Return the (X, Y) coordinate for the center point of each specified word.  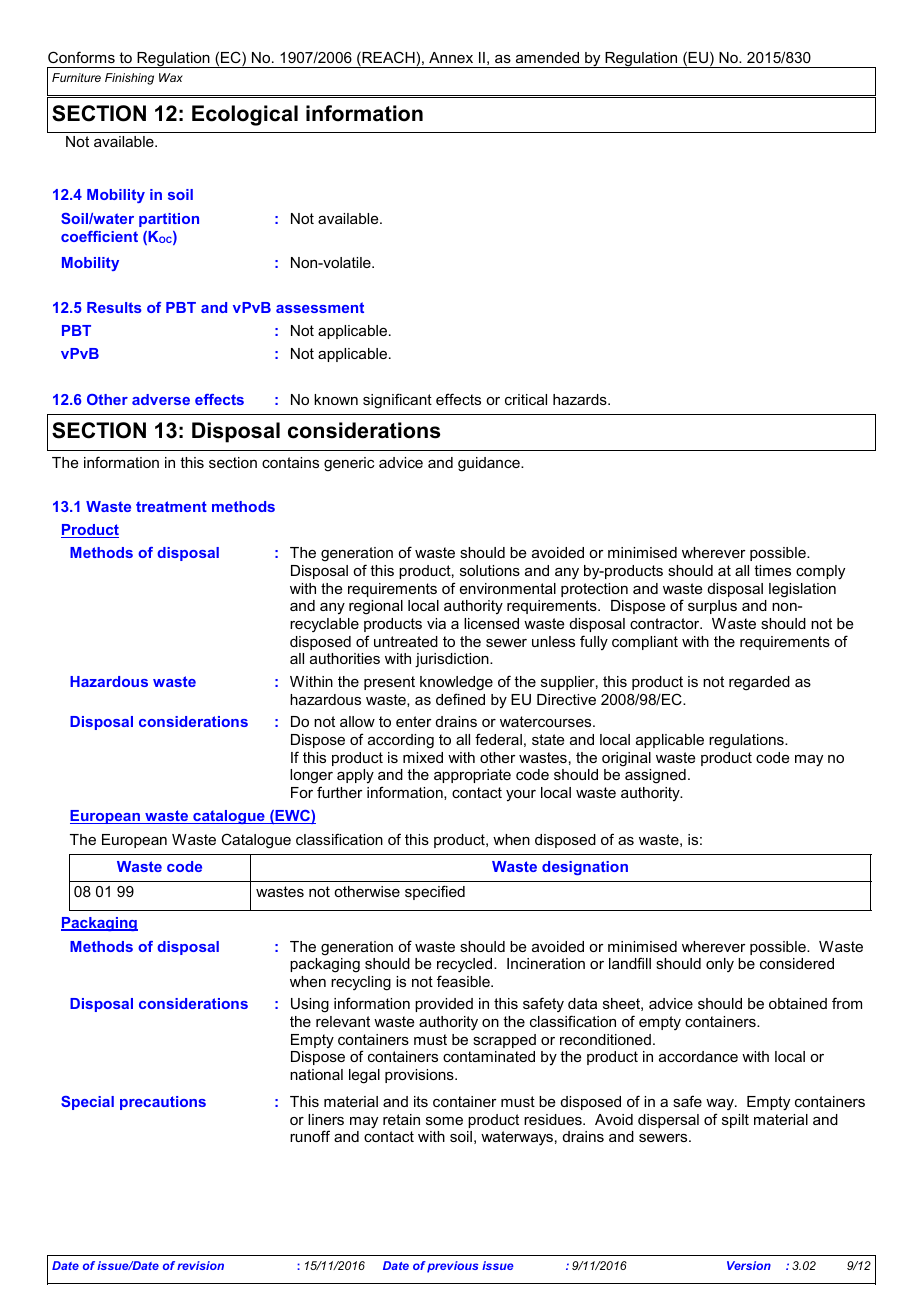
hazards (581, 399)
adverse (161, 399)
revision (200, 1265)
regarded (759, 683)
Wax (171, 77)
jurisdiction (453, 660)
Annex (451, 57)
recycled (466, 965)
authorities (345, 658)
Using (310, 1005)
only (720, 965)
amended (547, 57)
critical (526, 399)
